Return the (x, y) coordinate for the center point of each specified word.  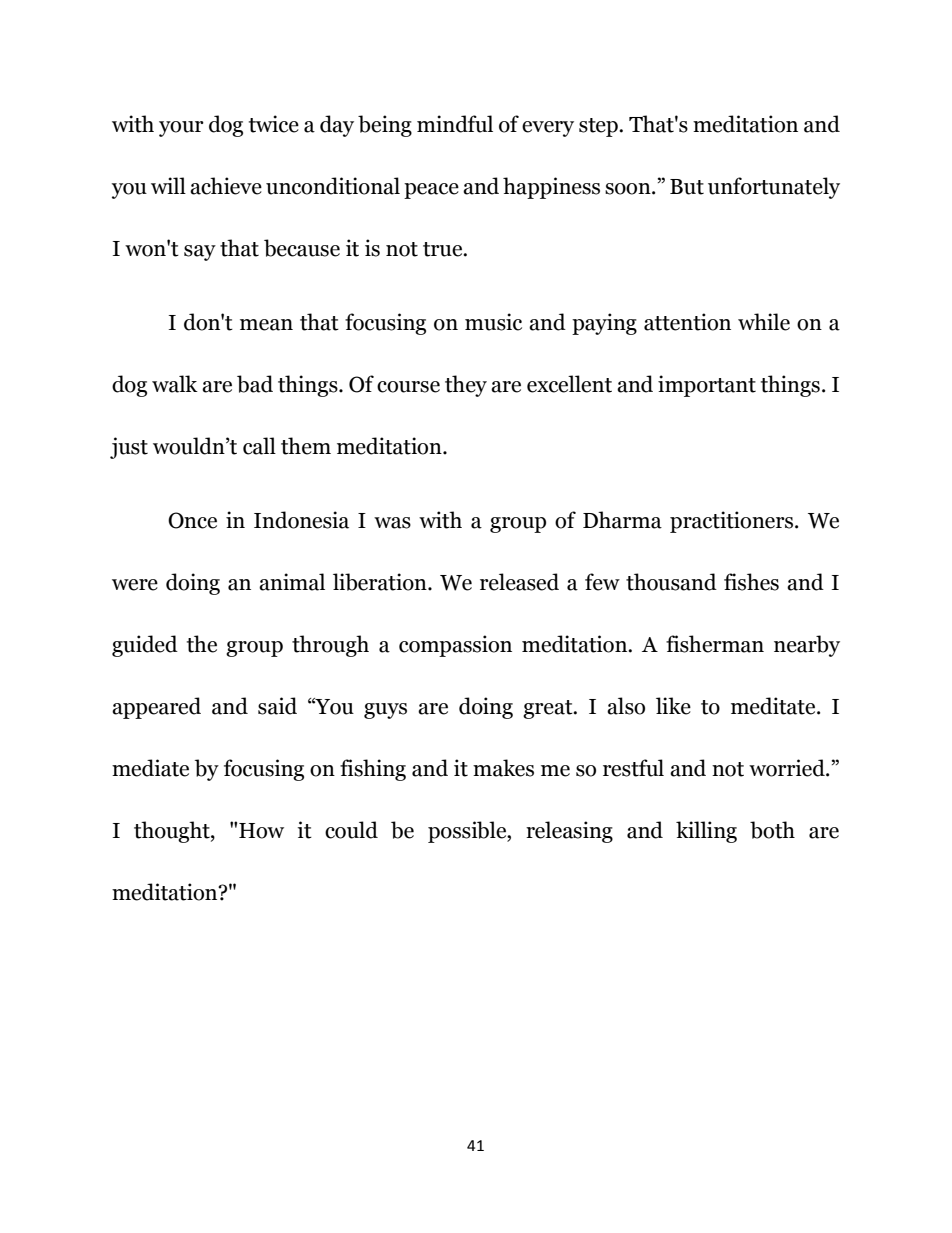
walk (175, 384)
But (687, 187)
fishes (751, 582)
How (261, 831)
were (135, 585)
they (466, 386)
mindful (455, 124)
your (181, 129)
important (707, 386)
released (519, 582)
